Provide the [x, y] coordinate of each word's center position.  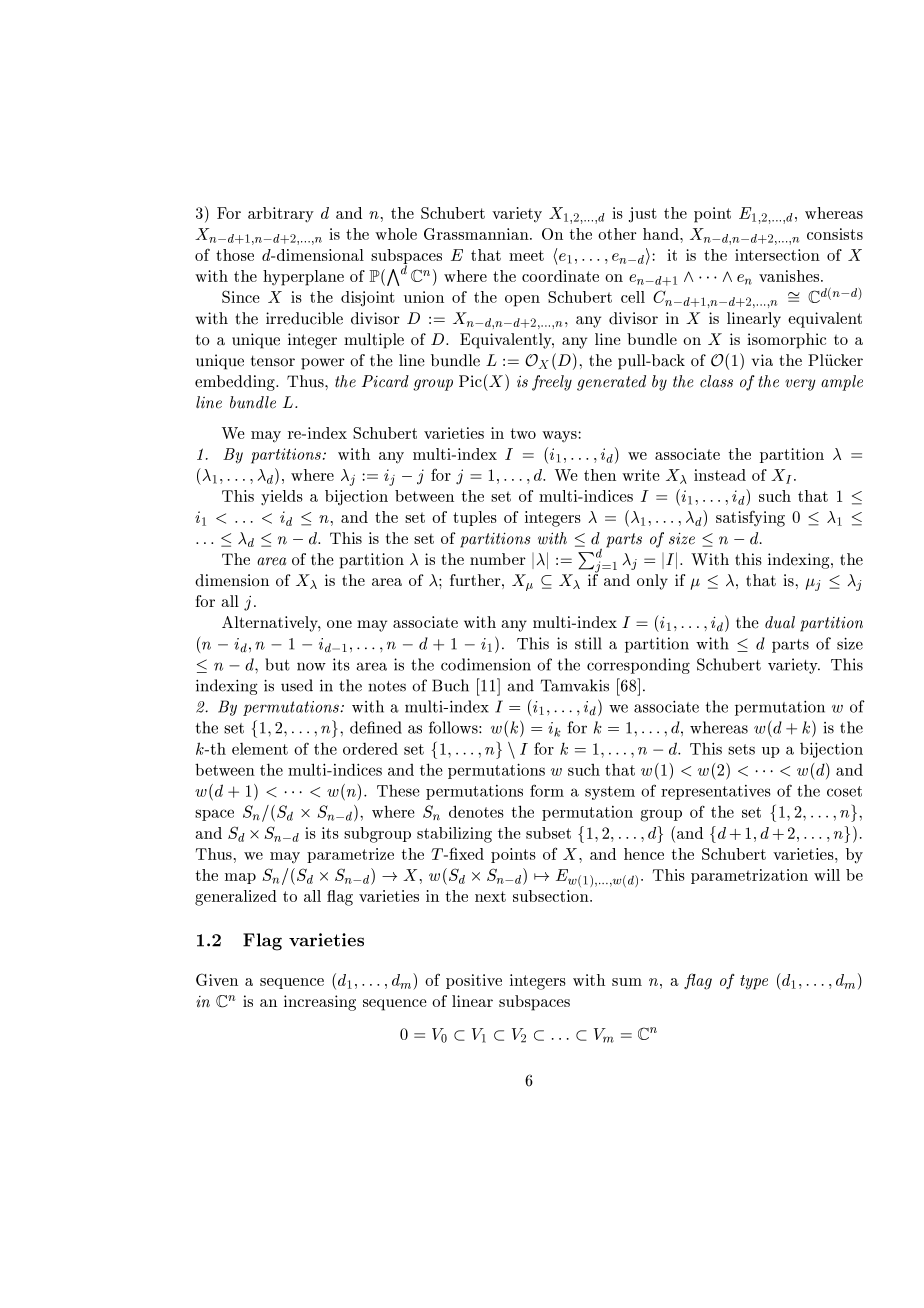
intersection [777, 255]
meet [526, 255]
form [547, 790]
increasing [320, 1003]
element [260, 748]
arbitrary [281, 214]
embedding [236, 383]
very [800, 385]
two [523, 433]
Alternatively [271, 624]
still [588, 643]
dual [780, 622]
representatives [716, 792]
